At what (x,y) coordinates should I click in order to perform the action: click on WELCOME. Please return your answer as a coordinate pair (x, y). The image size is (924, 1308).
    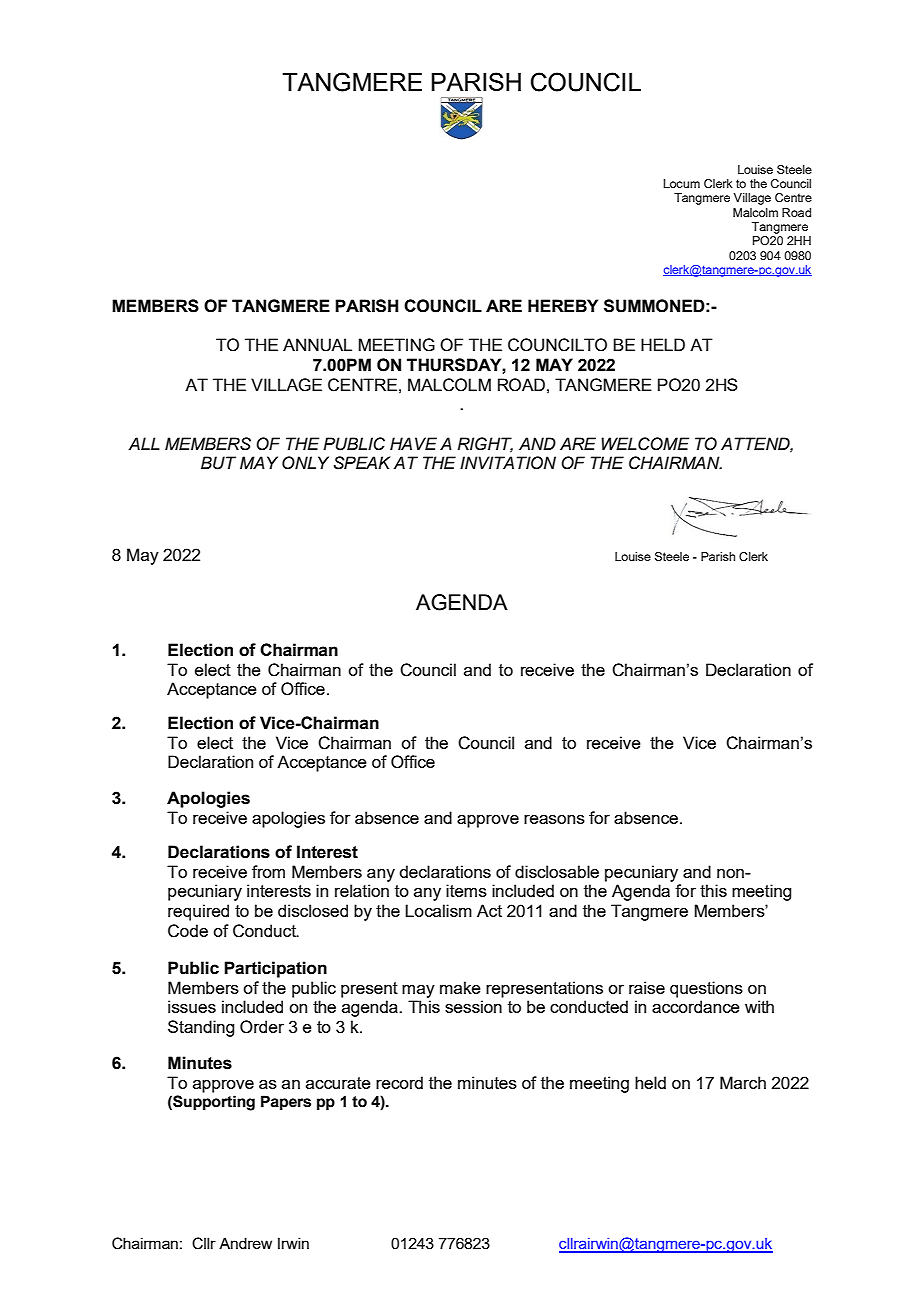
    Looking at the image, I should click on (645, 444).
